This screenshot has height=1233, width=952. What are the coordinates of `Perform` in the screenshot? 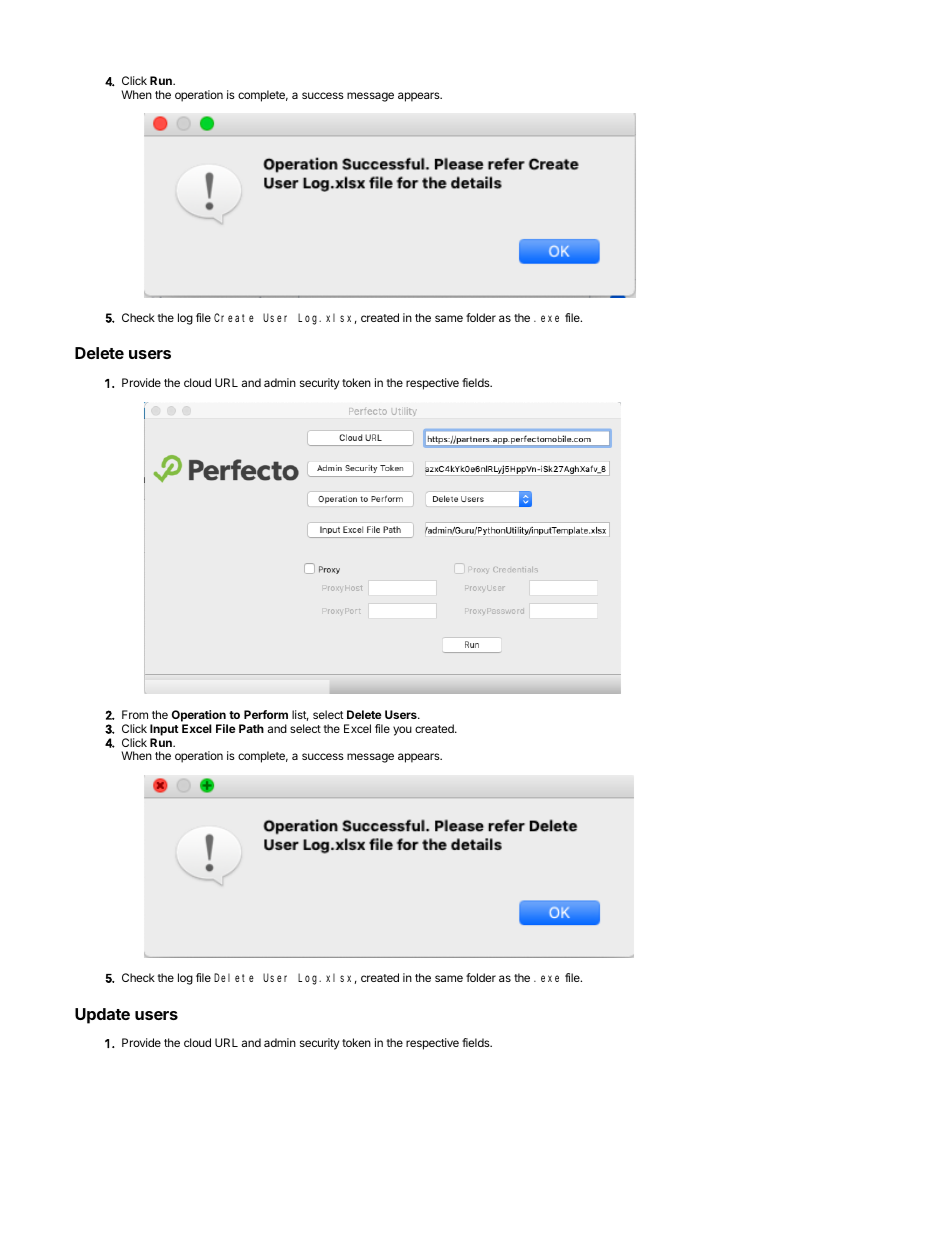 It's located at (266, 714).
